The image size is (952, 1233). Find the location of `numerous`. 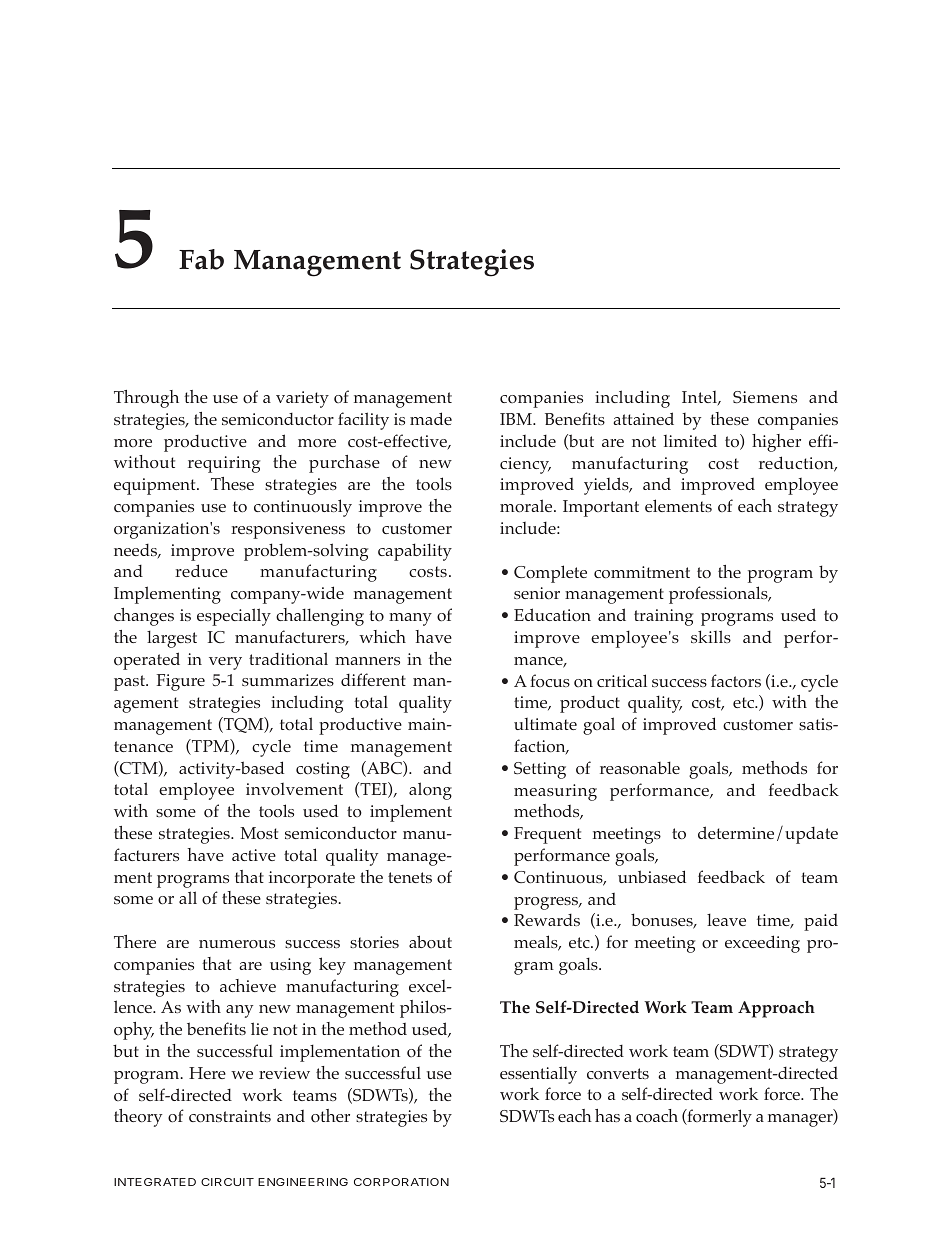

numerous is located at coordinates (237, 944).
